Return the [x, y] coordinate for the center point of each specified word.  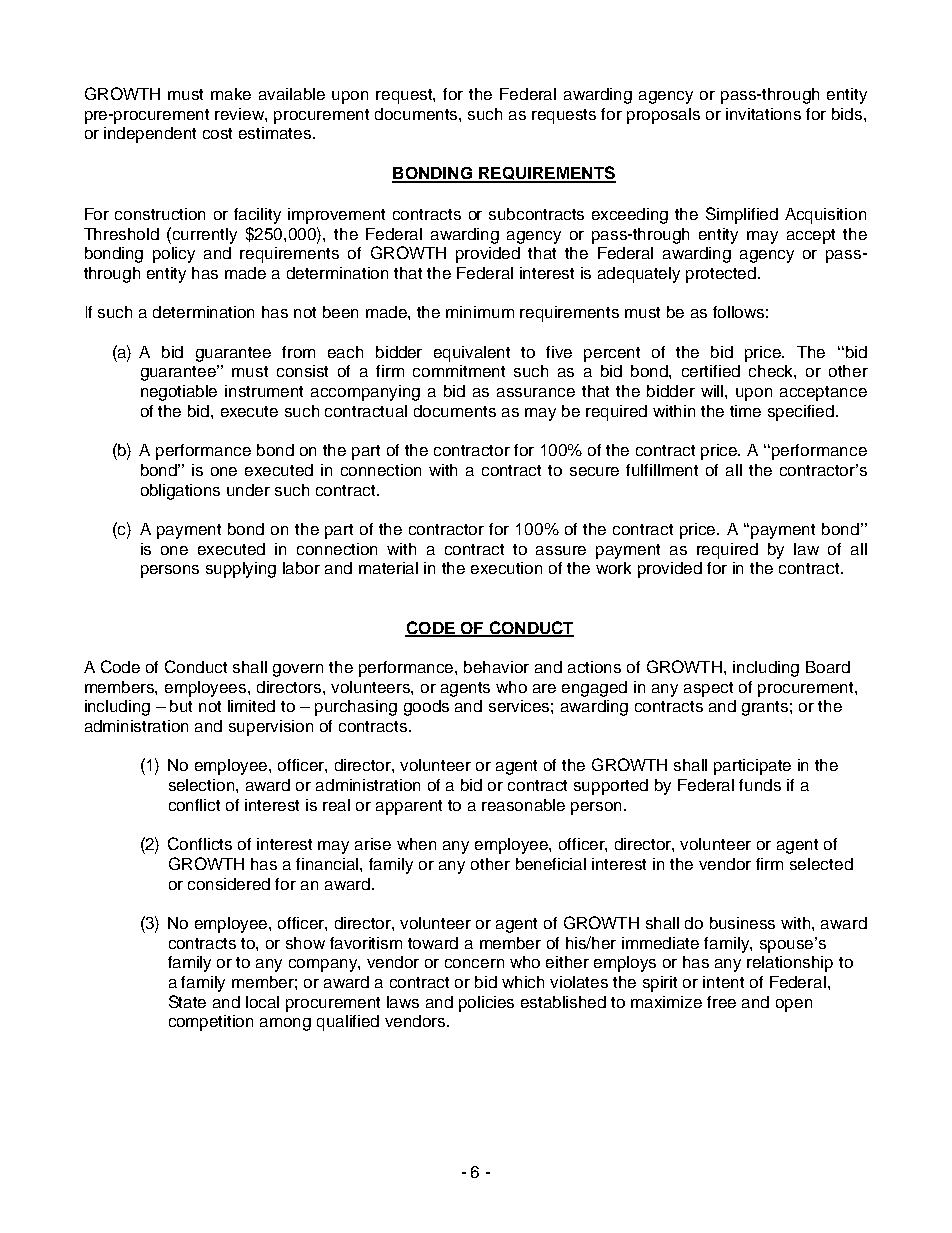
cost [217, 133]
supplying [241, 570]
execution [506, 568]
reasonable [523, 805]
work [613, 568]
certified [711, 371]
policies [486, 1004]
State [187, 1001]
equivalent [472, 354]
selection [203, 785]
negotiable [179, 393]
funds [760, 785]
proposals [663, 116]
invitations [763, 114]
